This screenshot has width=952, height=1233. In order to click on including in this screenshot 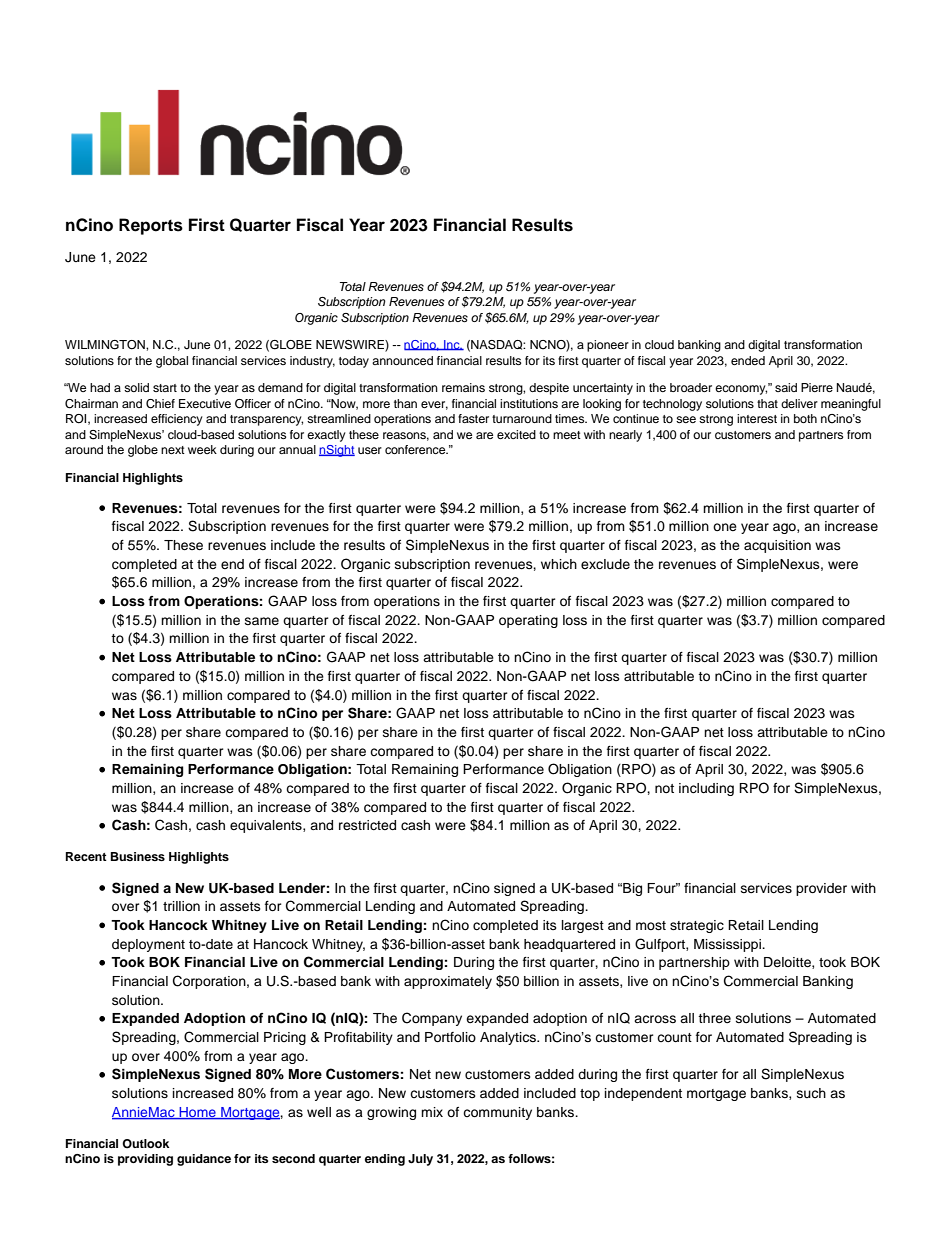, I will do `click(706, 789)`.
